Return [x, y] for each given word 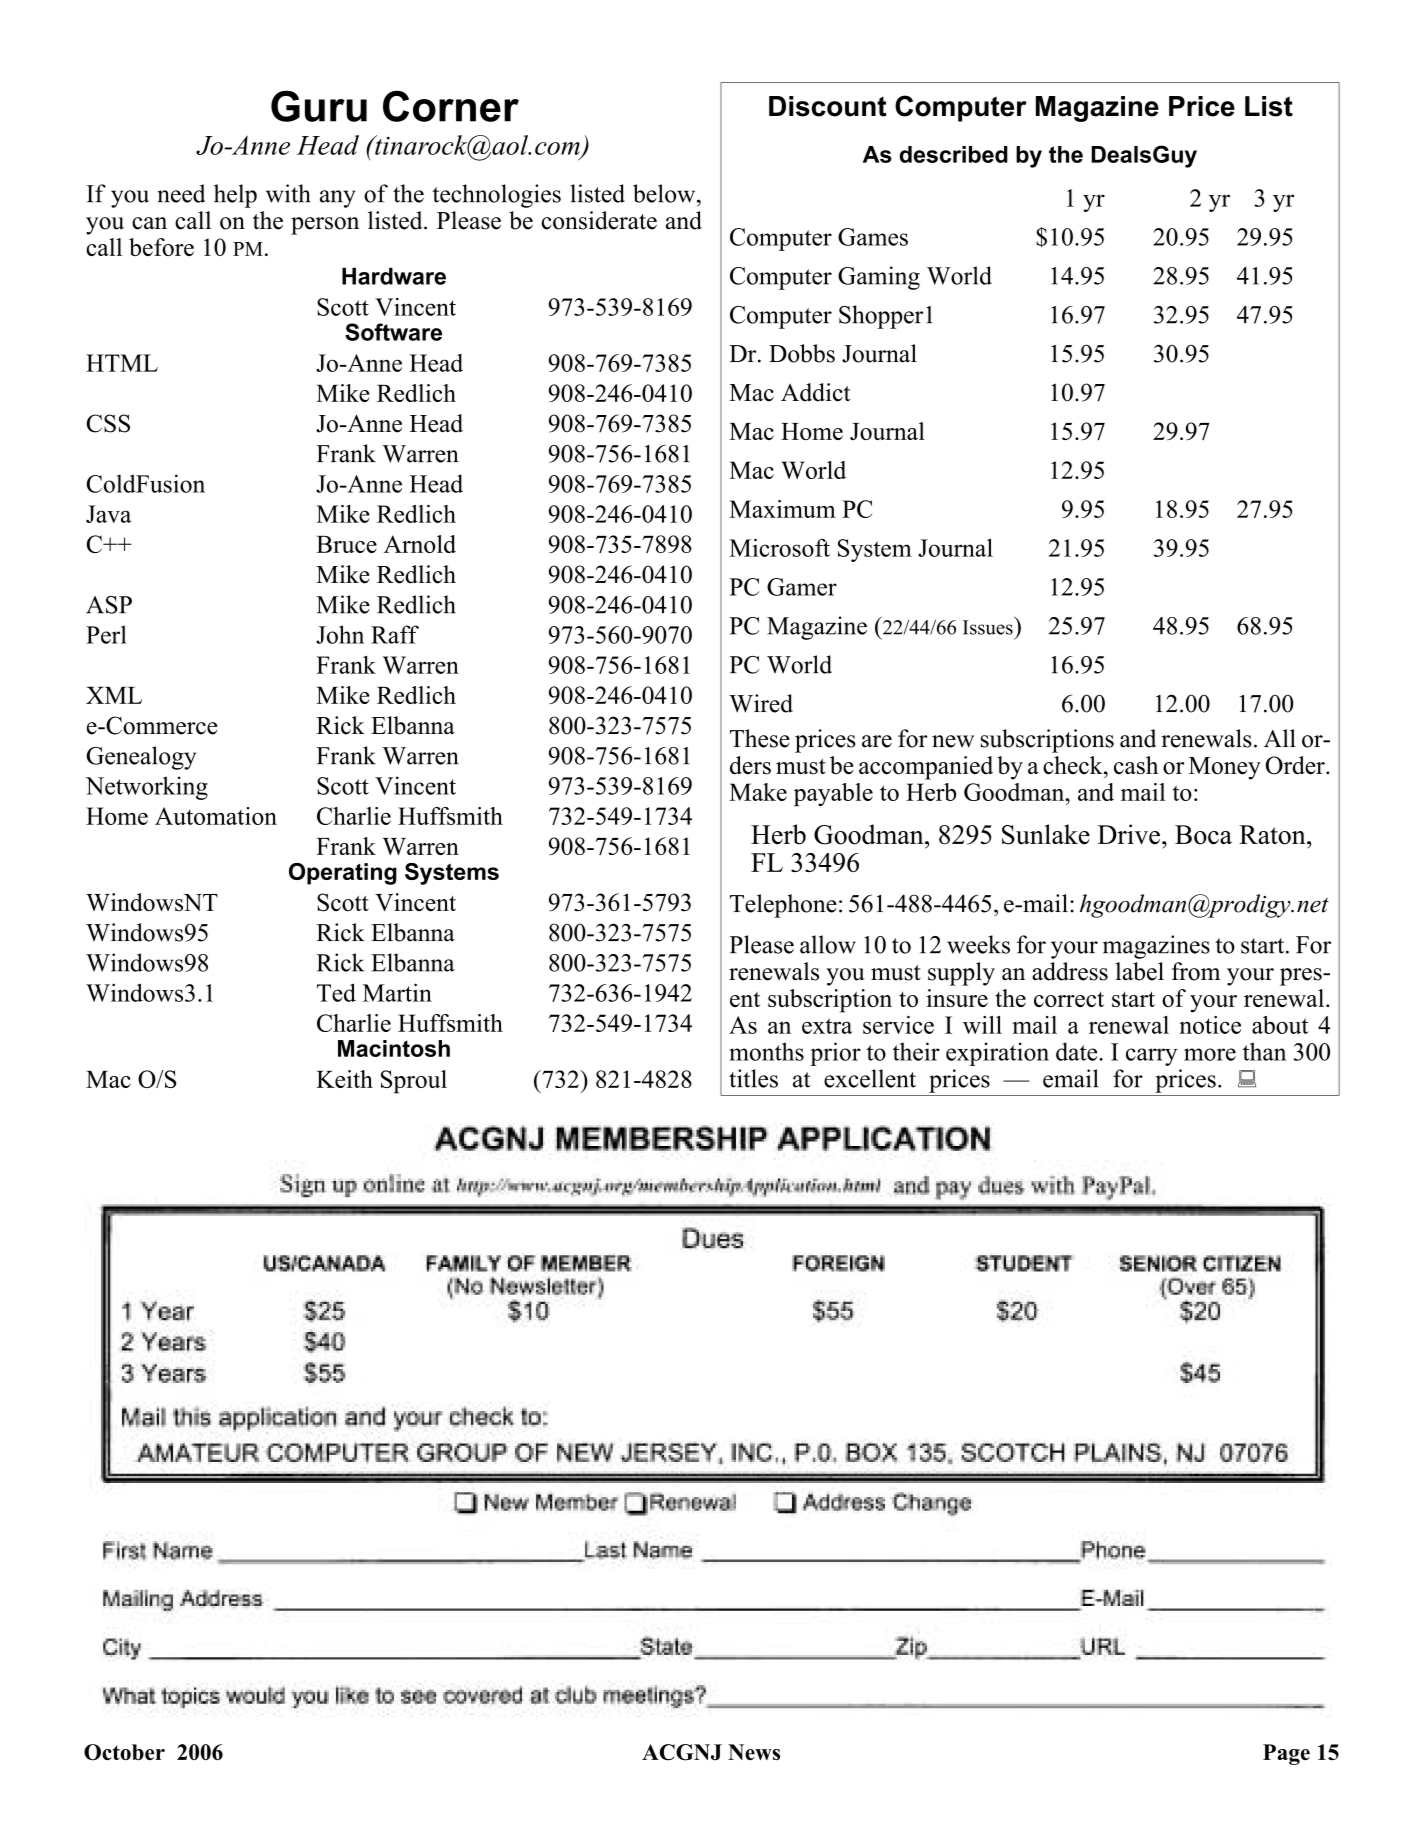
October [124, 1752]
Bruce [346, 544]
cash [1136, 765]
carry [1152, 1057]
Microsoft [779, 547]
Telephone [783, 906]
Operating [343, 874]
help [235, 196]
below [665, 193]
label [1139, 971]
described [954, 154]
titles [753, 1078]
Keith [344, 1079]
